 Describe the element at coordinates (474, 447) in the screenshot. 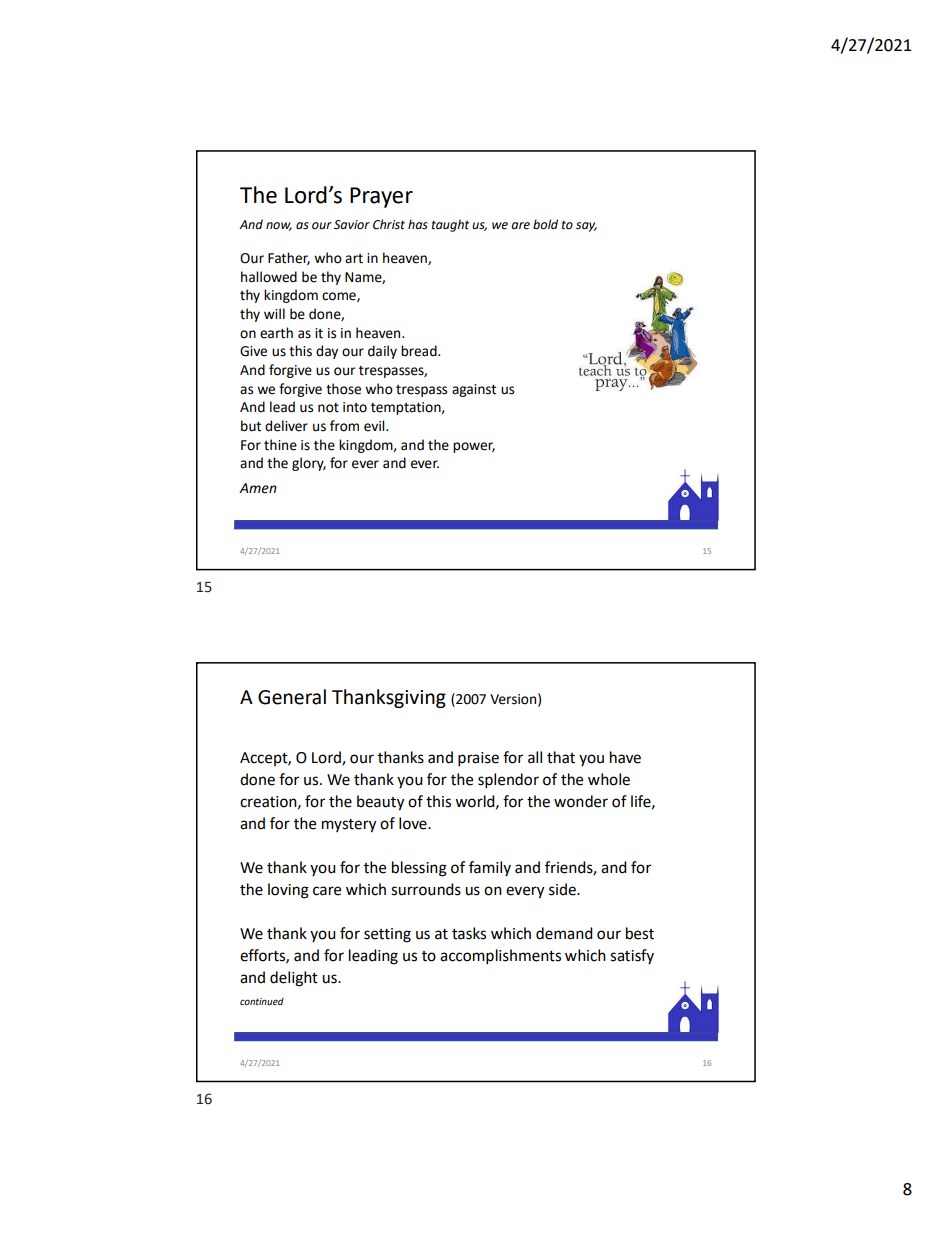

I see `power` at that location.
